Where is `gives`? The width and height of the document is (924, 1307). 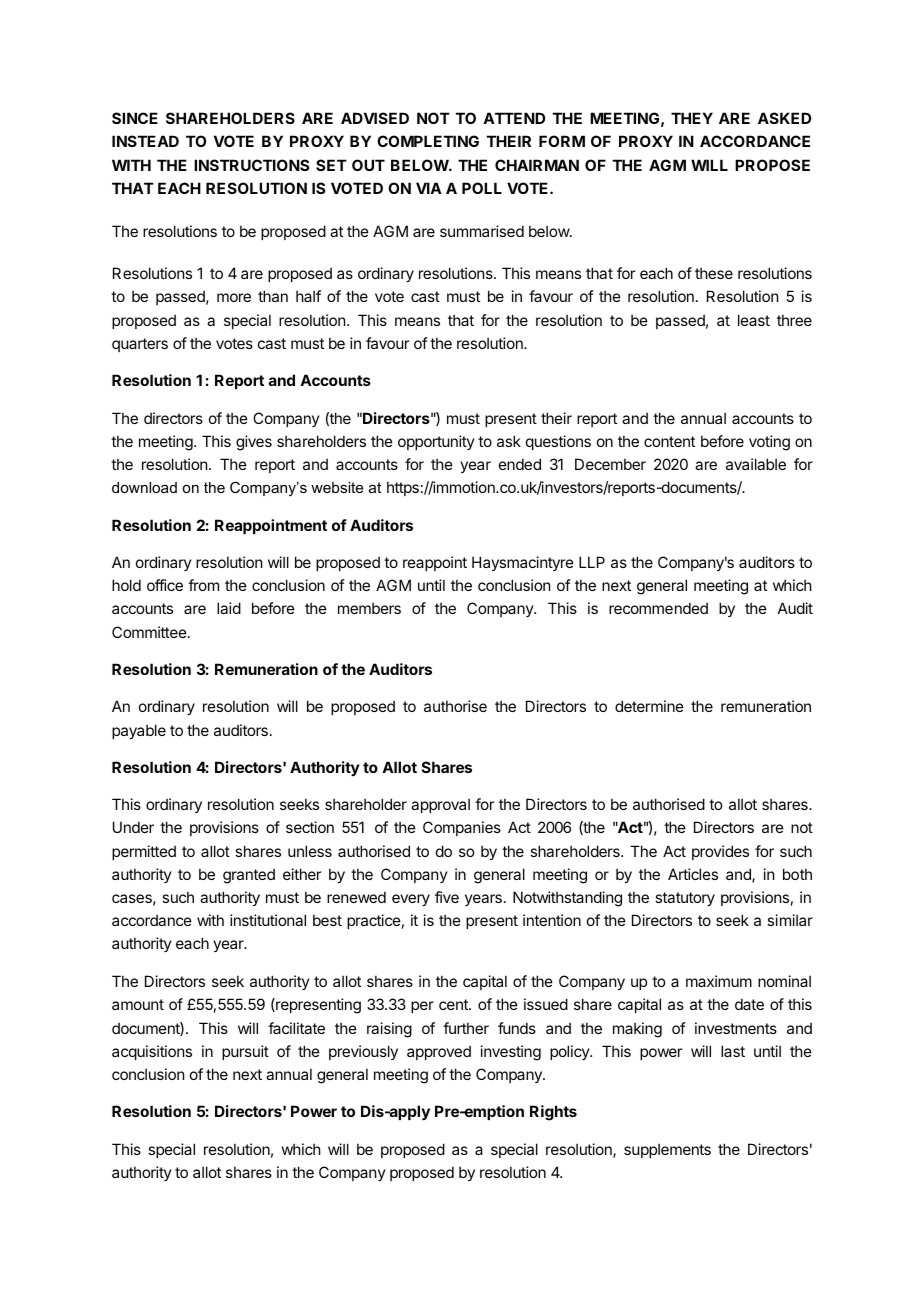 gives is located at coordinates (254, 443).
